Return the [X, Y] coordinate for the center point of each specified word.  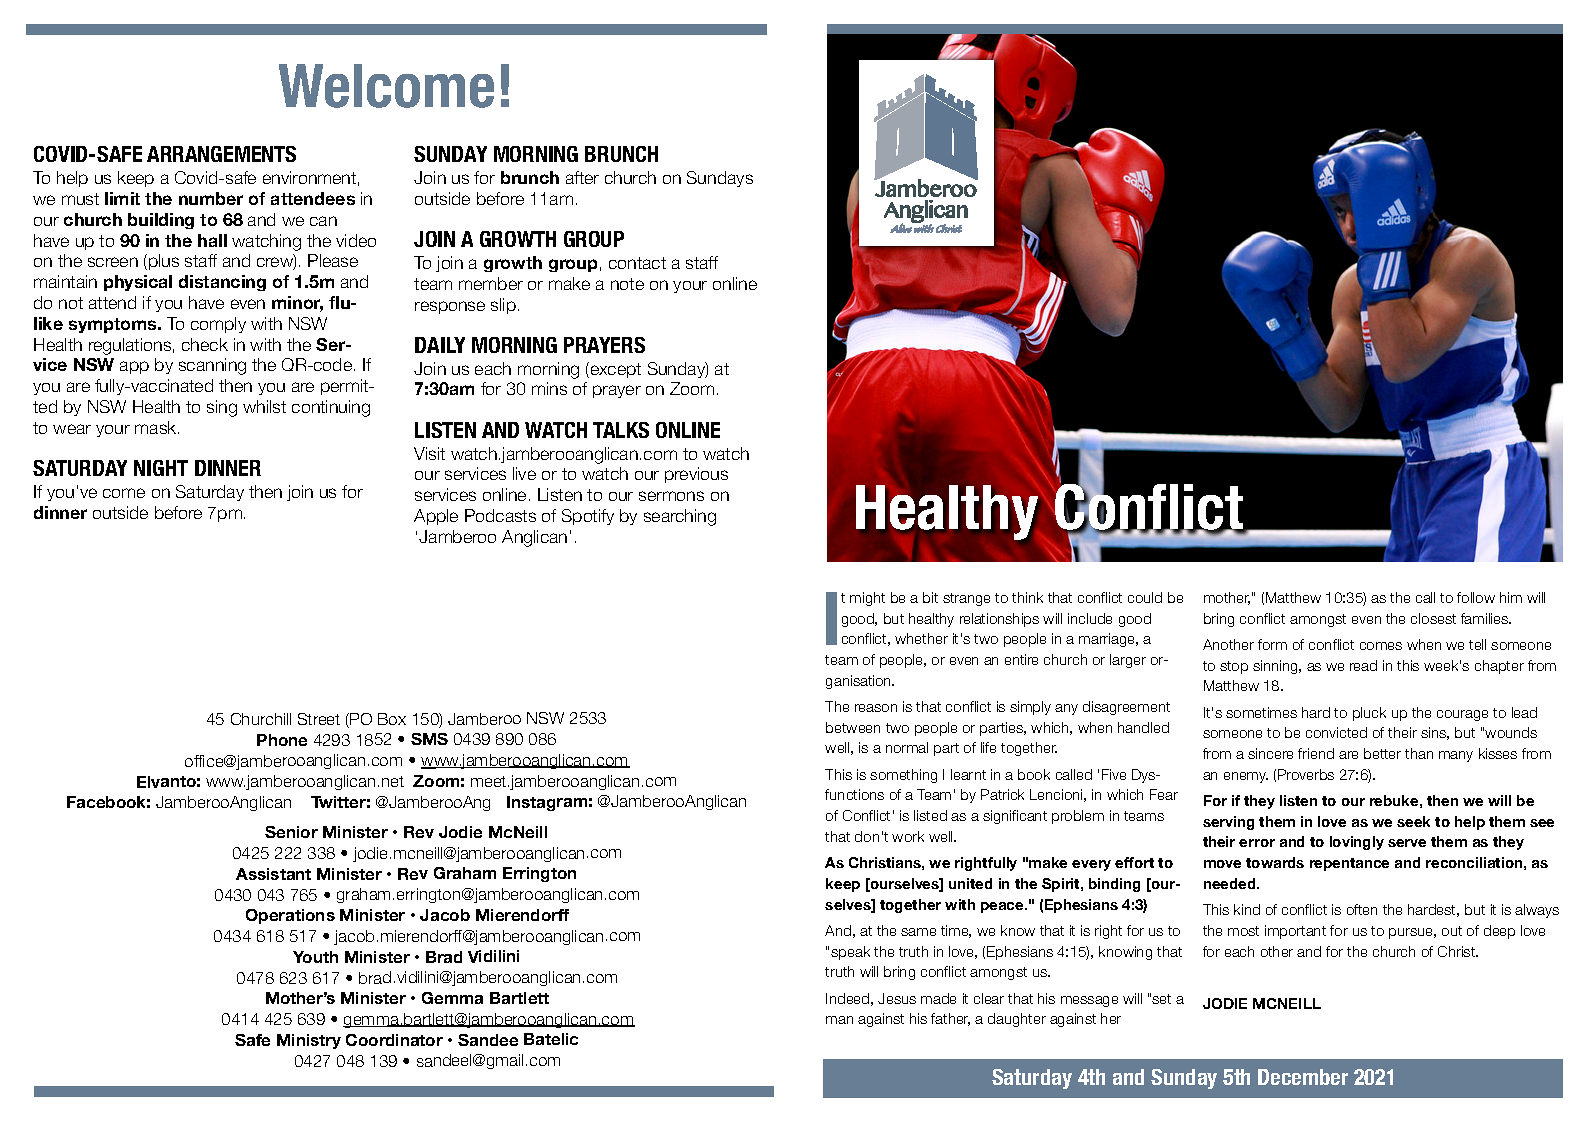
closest [1433, 618]
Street [319, 719]
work [908, 836]
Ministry [309, 1041]
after [582, 177]
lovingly [1357, 843]
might [867, 599]
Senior [291, 832]
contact [637, 263]
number [211, 198]
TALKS [621, 430]
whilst [264, 406]
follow [1476, 597]
